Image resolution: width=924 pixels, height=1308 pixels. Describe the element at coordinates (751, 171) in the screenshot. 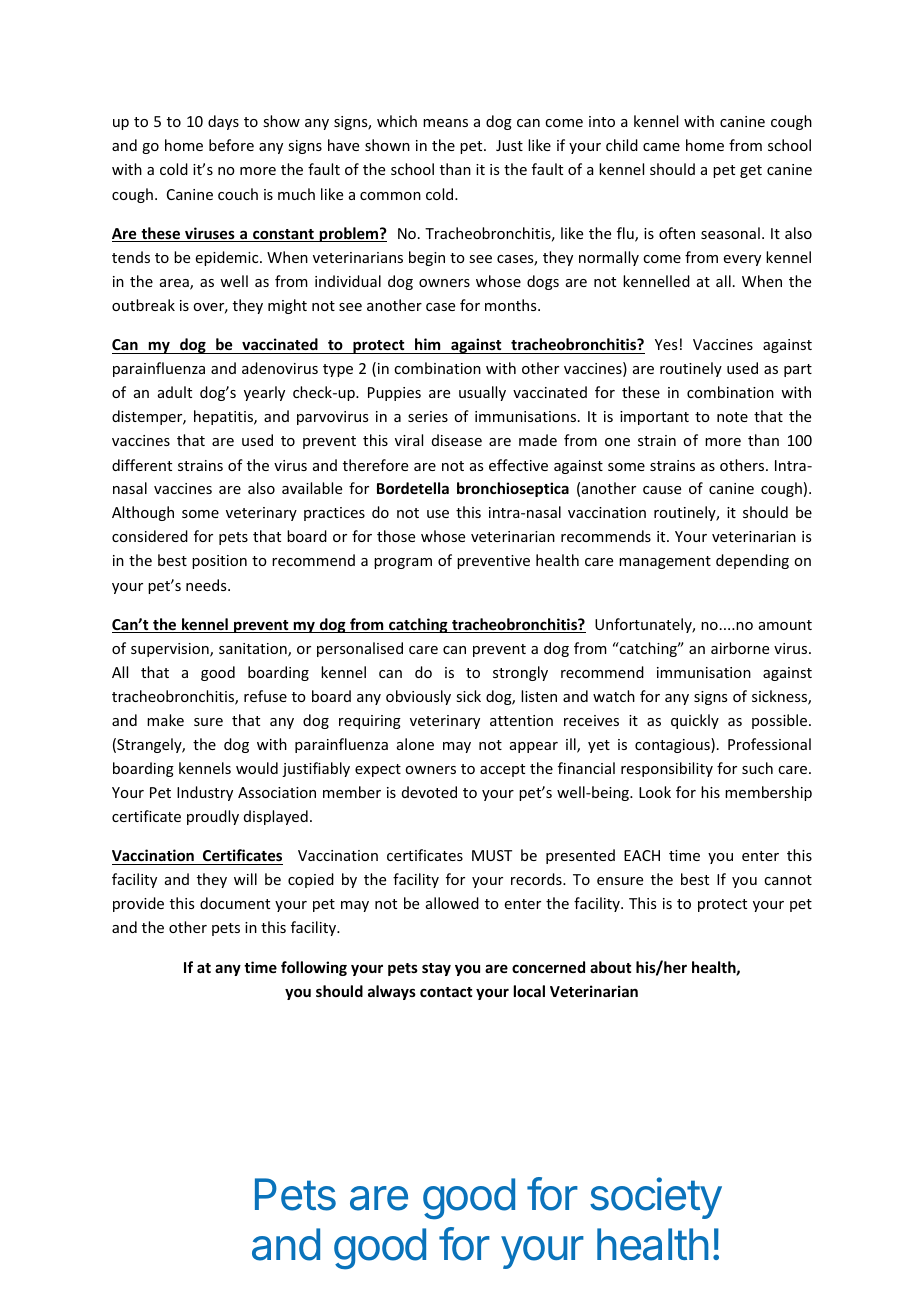

I see `get` at that location.
